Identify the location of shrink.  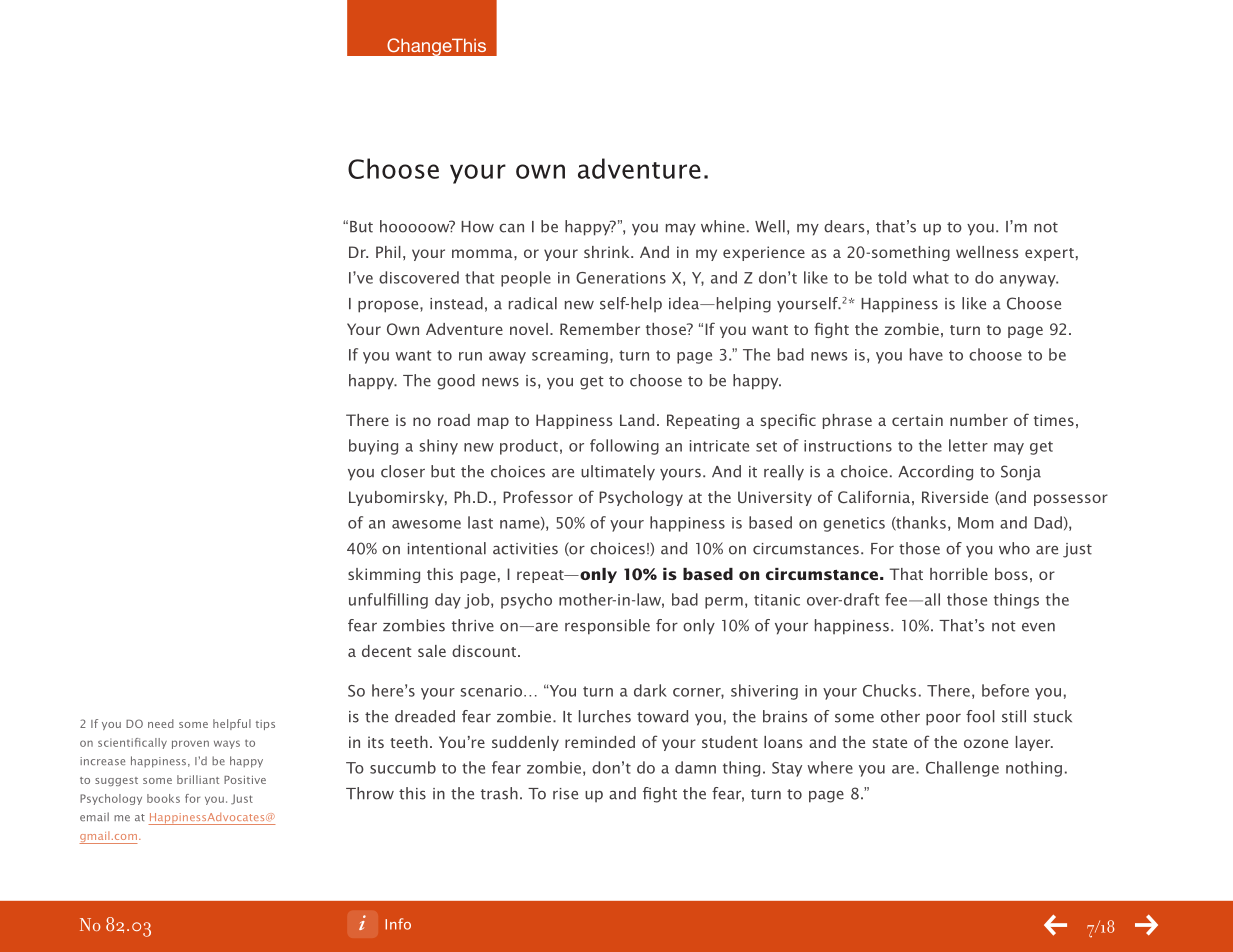
(608, 252).
